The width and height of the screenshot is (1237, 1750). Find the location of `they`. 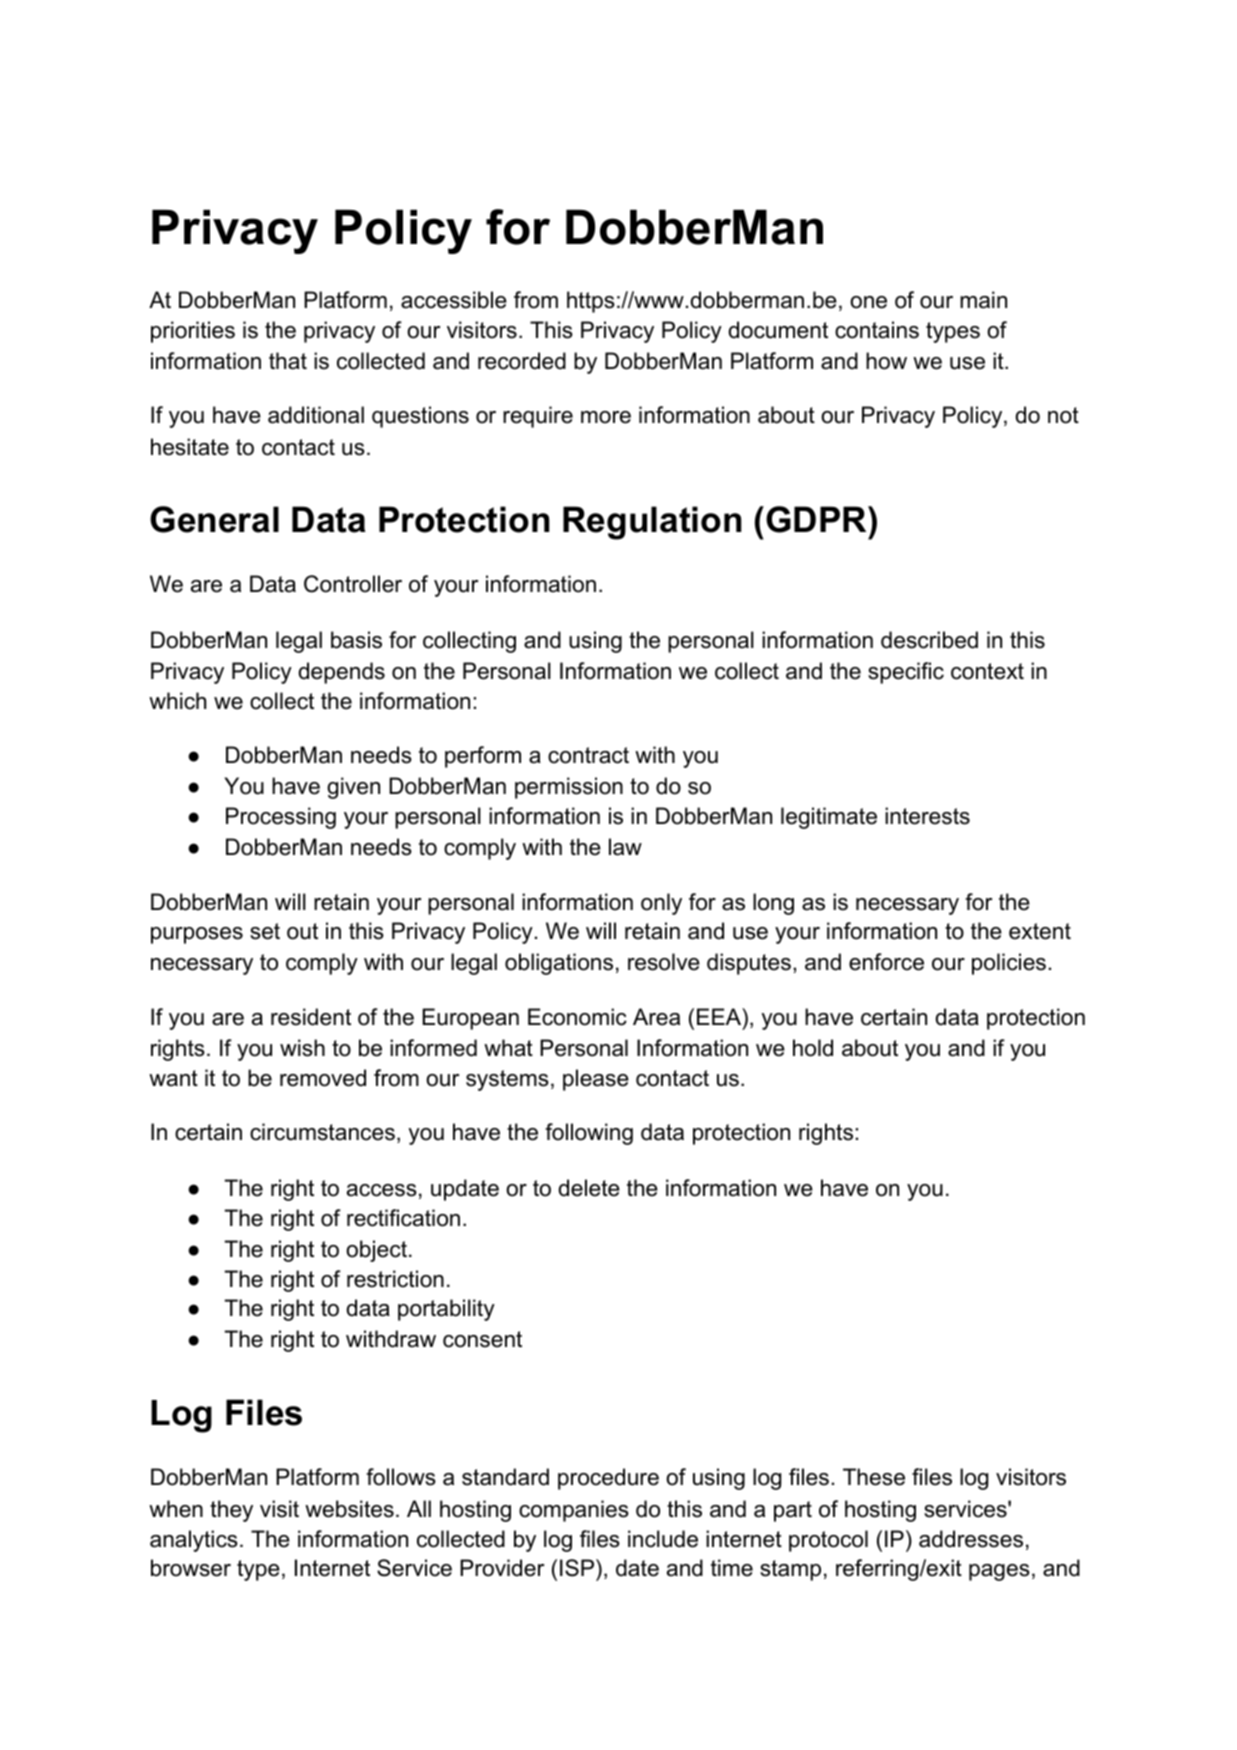

they is located at coordinates (231, 1511).
